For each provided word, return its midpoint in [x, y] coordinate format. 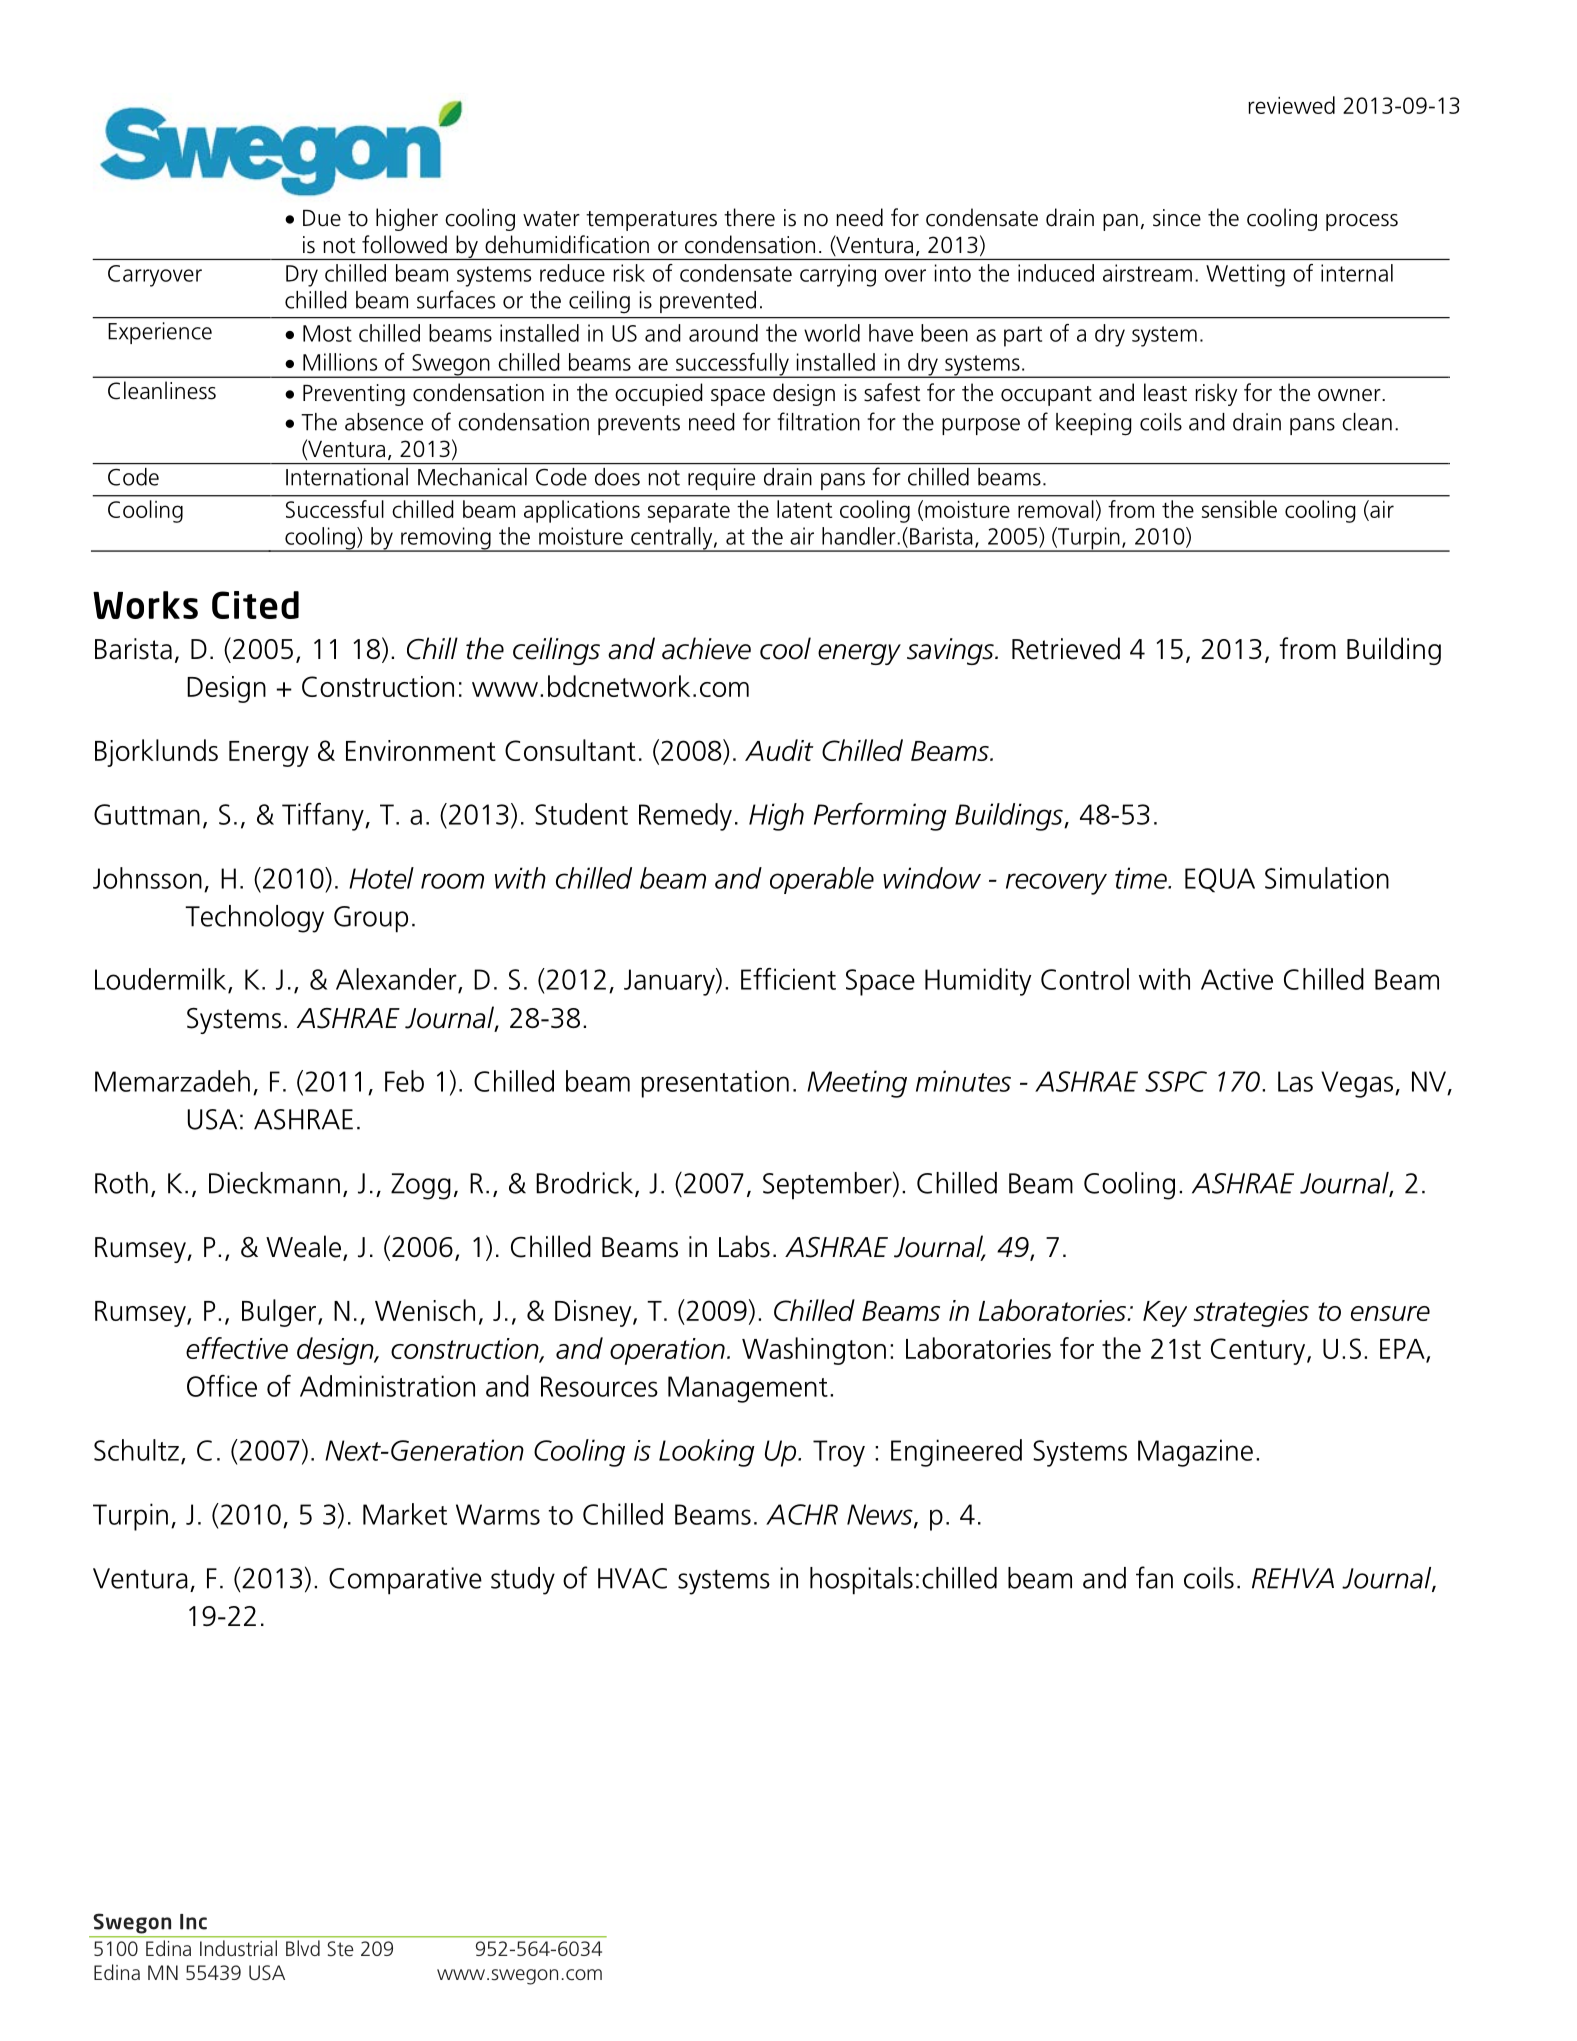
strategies [1251, 1313]
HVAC [632, 1578]
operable [822, 880]
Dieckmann [274, 1183]
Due [322, 218]
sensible [1239, 509]
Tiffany [324, 817]
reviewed [1291, 105]
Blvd [303, 1948]
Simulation [1327, 878]
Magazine [1195, 1453]
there [749, 217]
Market [405, 1514]
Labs [744, 1246]
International [347, 477]
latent [804, 509]
